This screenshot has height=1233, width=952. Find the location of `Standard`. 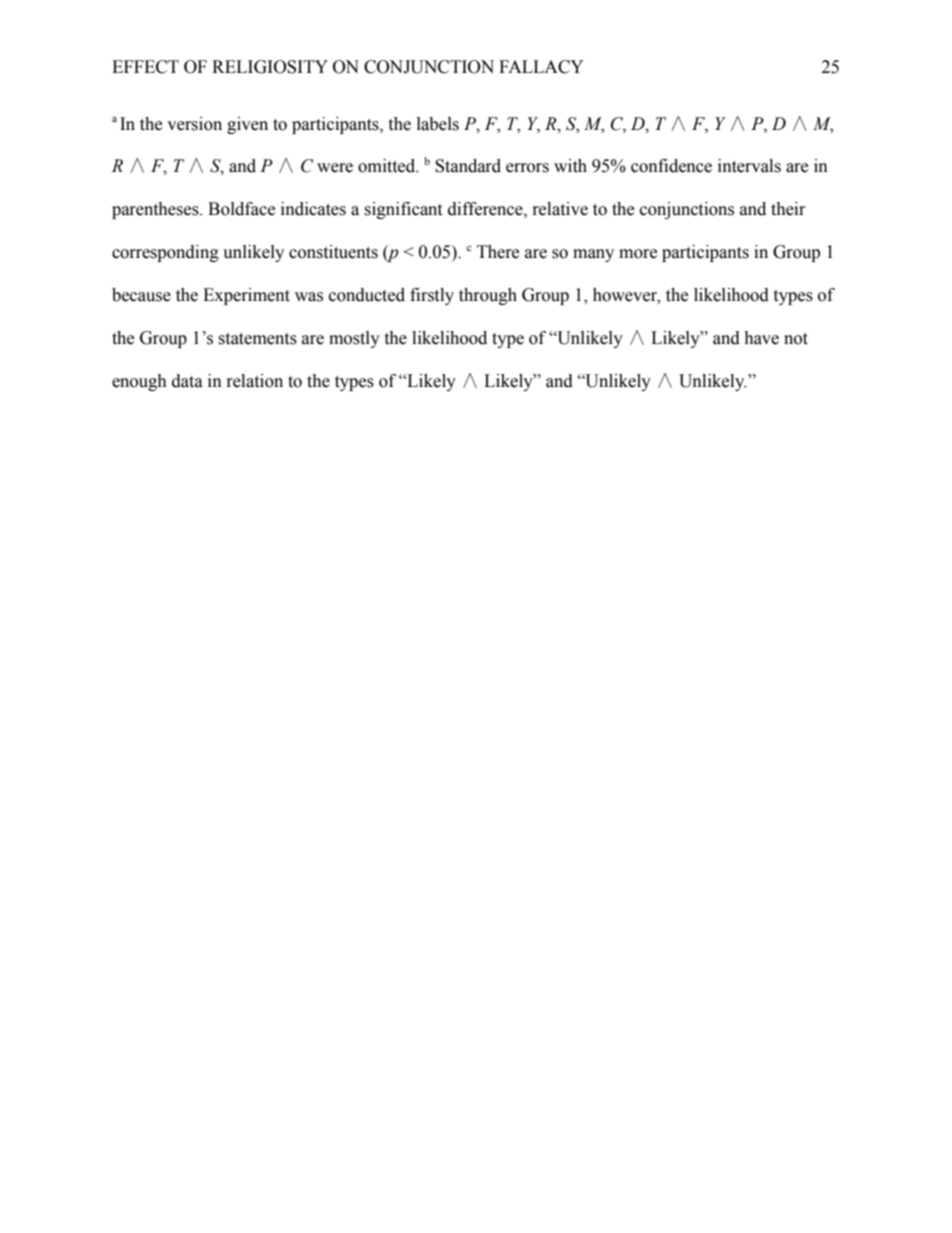

Standard is located at coordinates (468, 166).
